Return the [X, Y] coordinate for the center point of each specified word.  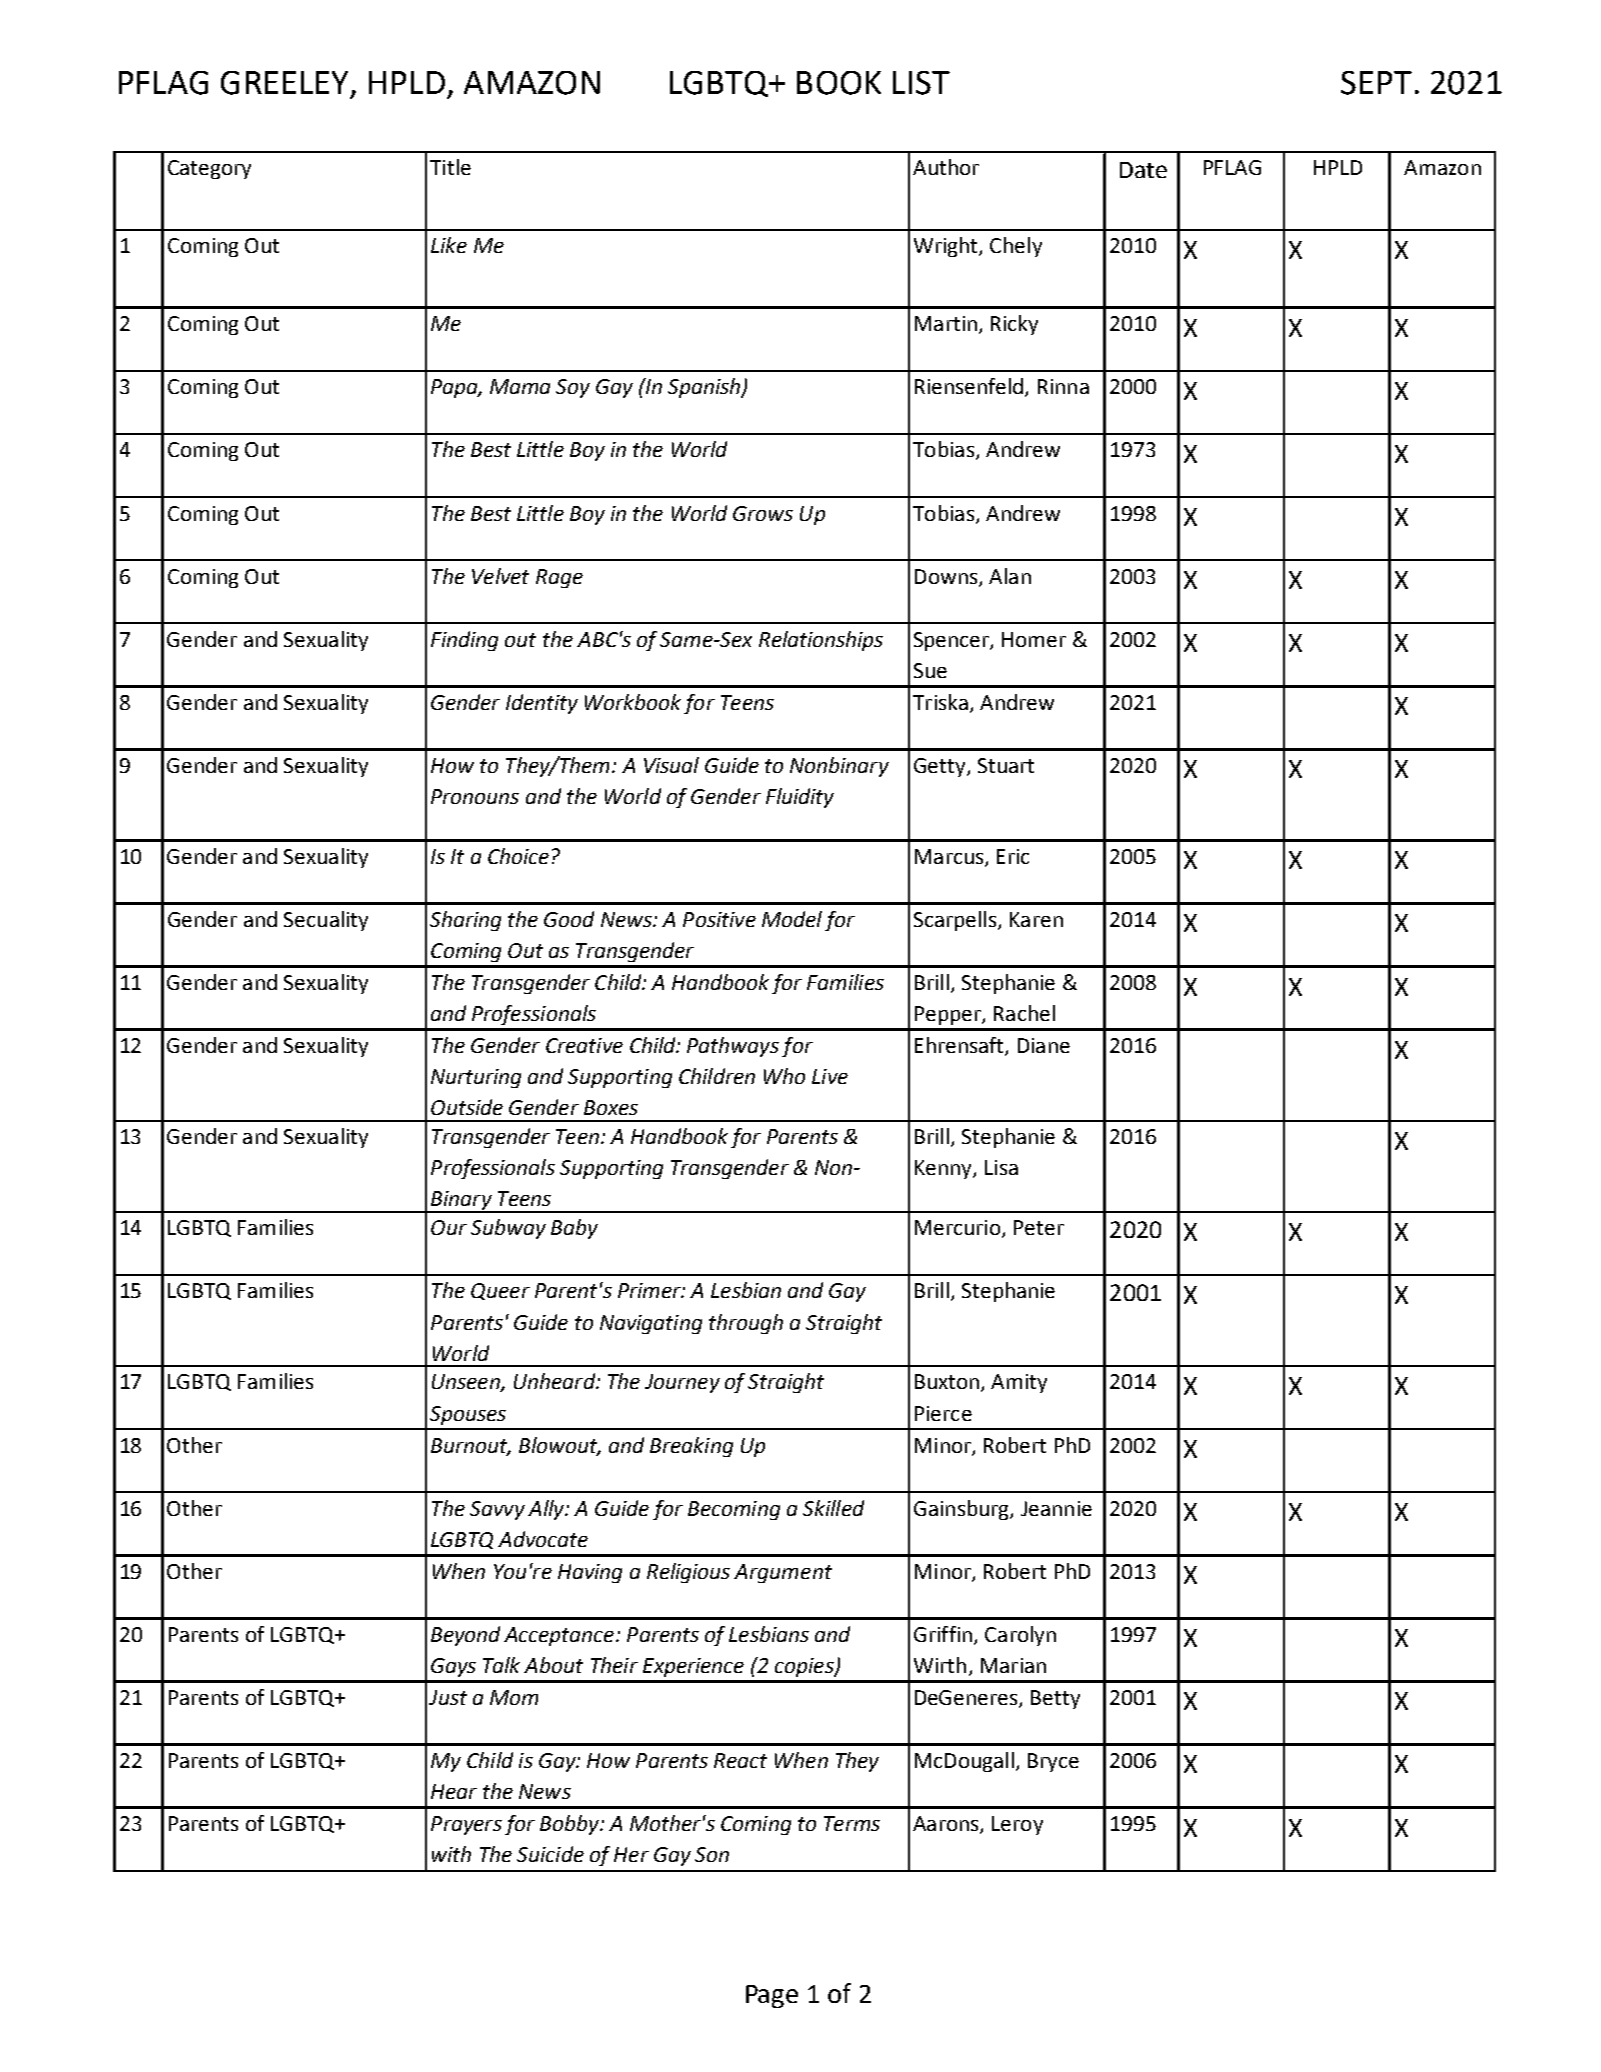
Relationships [821, 641]
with [451, 1854]
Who [784, 1076]
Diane [1044, 1045]
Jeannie [1056, 1508]
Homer [1034, 639]
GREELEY [284, 83]
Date [1143, 170]
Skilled [833, 1508]
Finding [464, 641]
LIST [921, 83]
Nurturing [476, 1078]
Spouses [468, 1415]
